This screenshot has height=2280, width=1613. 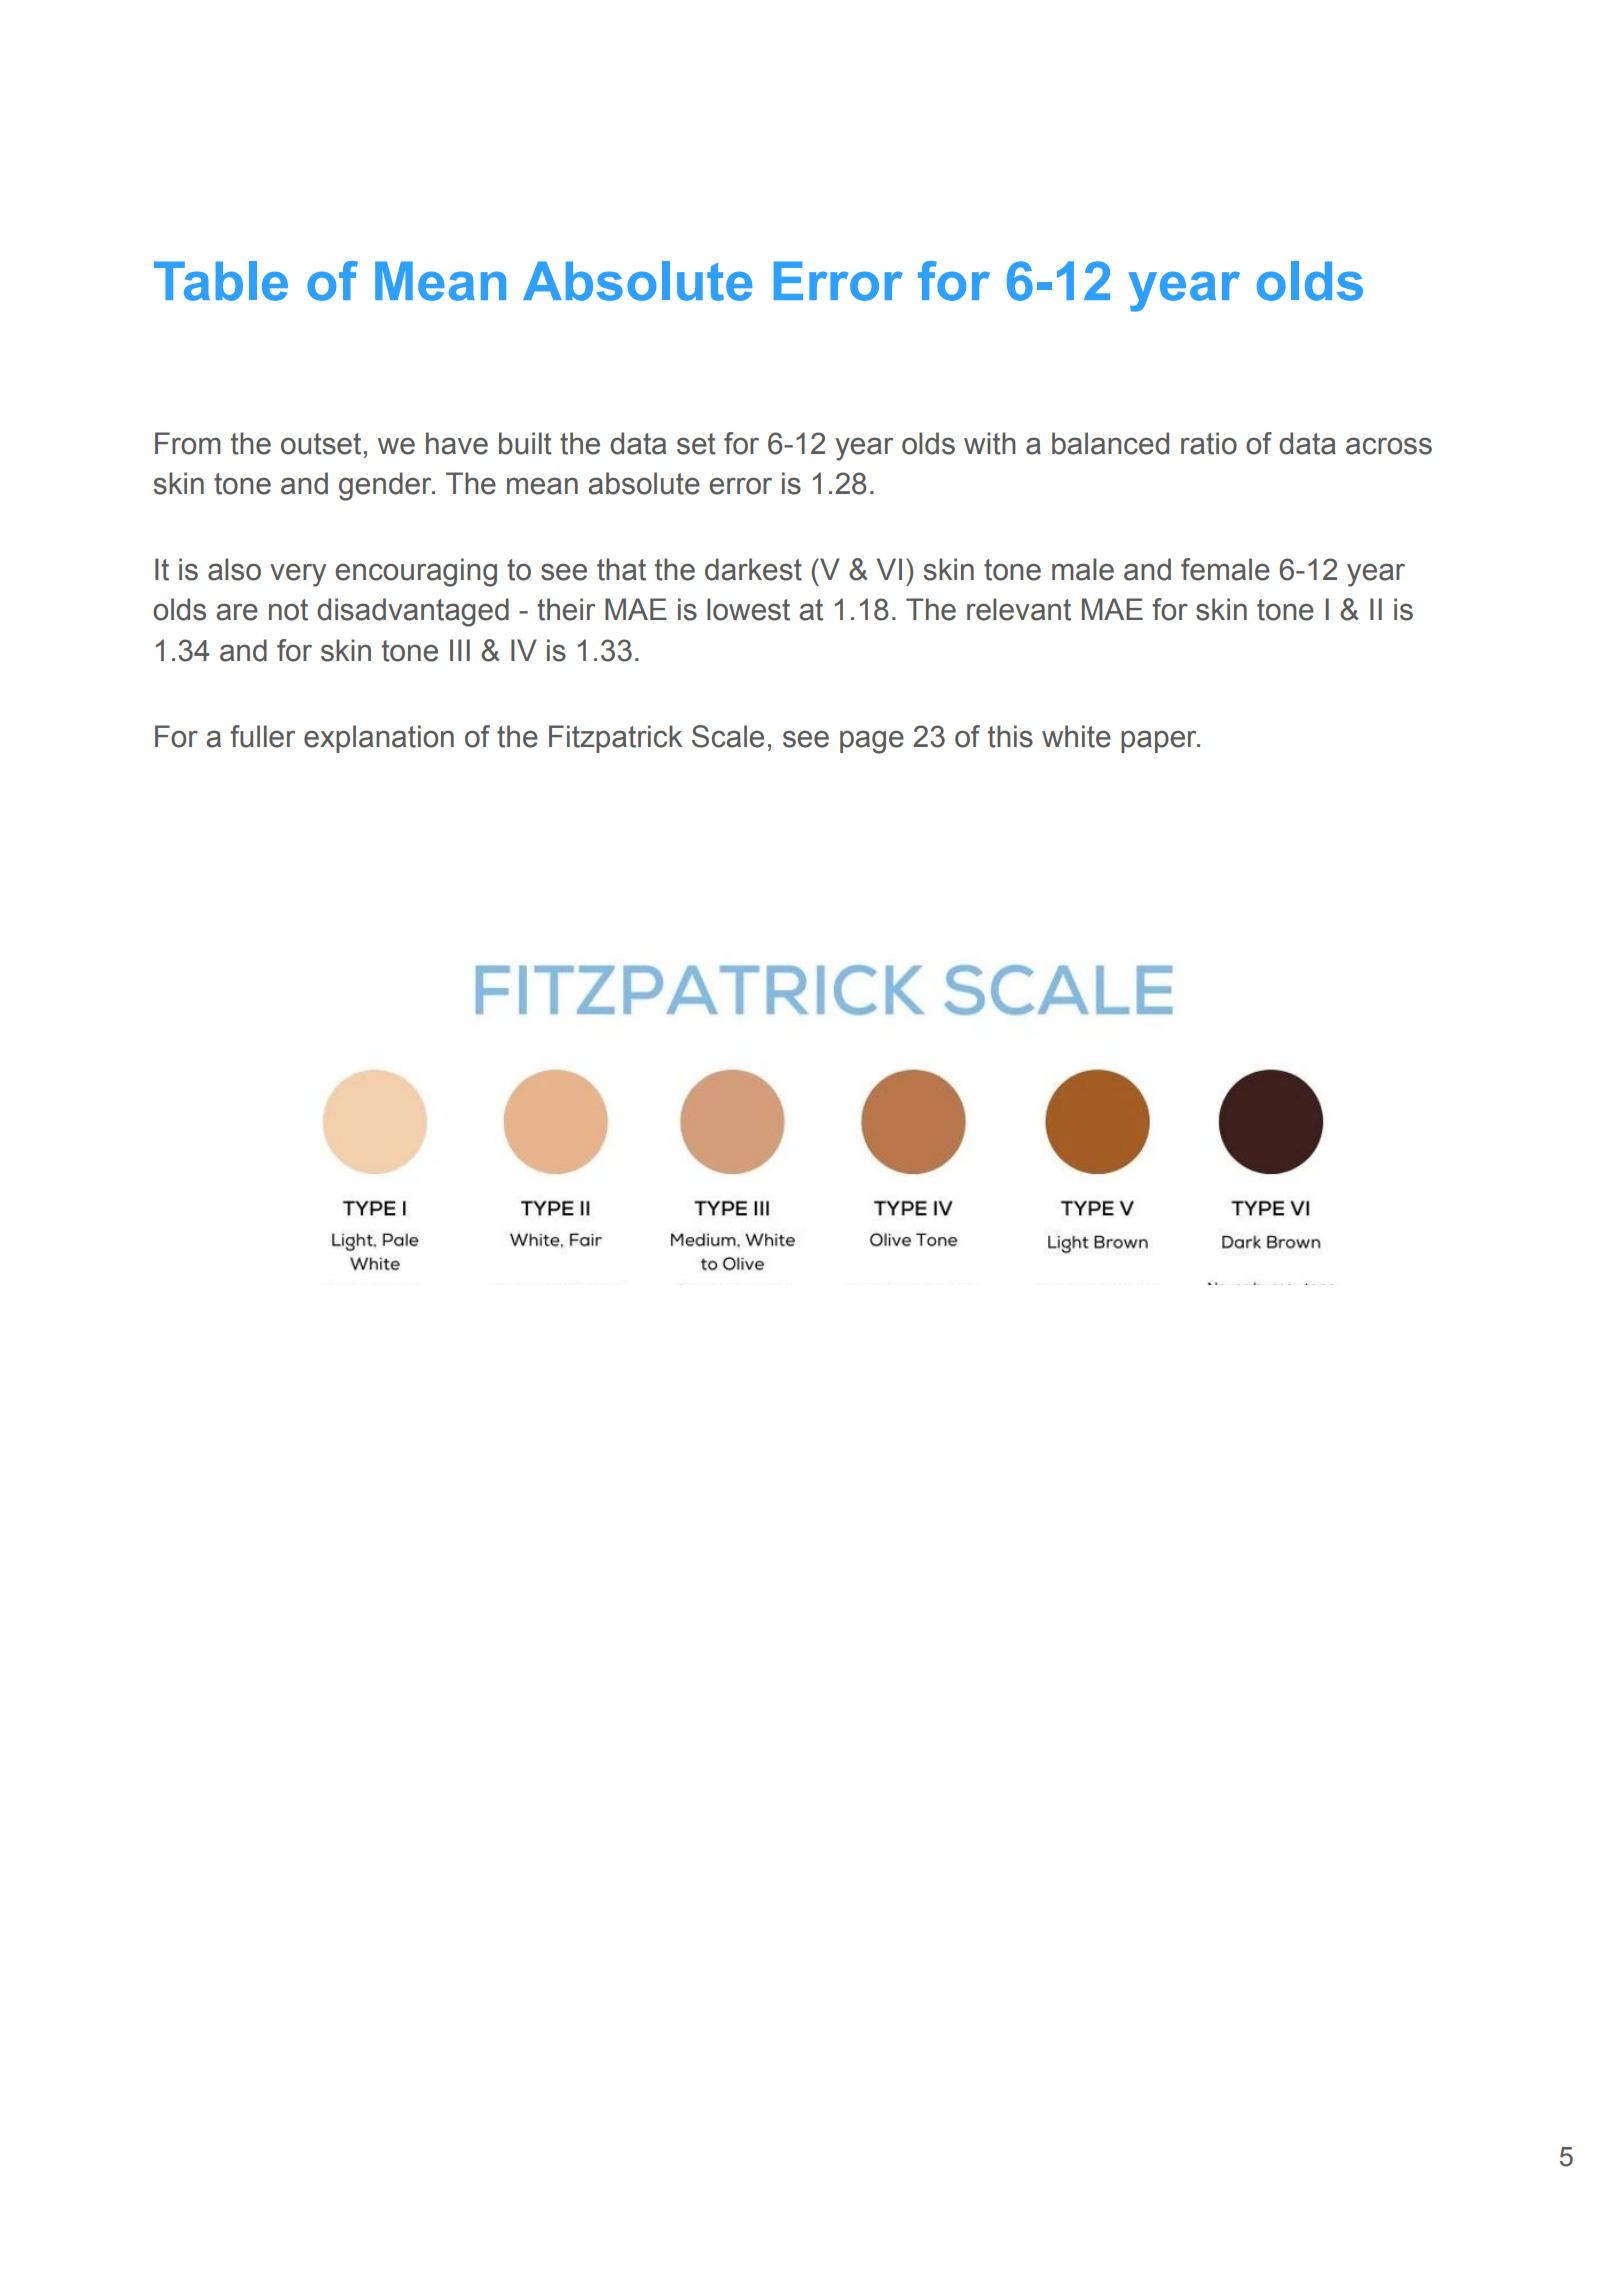 What do you see at coordinates (1160, 741) in the screenshot?
I see `paper` at bounding box center [1160, 741].
